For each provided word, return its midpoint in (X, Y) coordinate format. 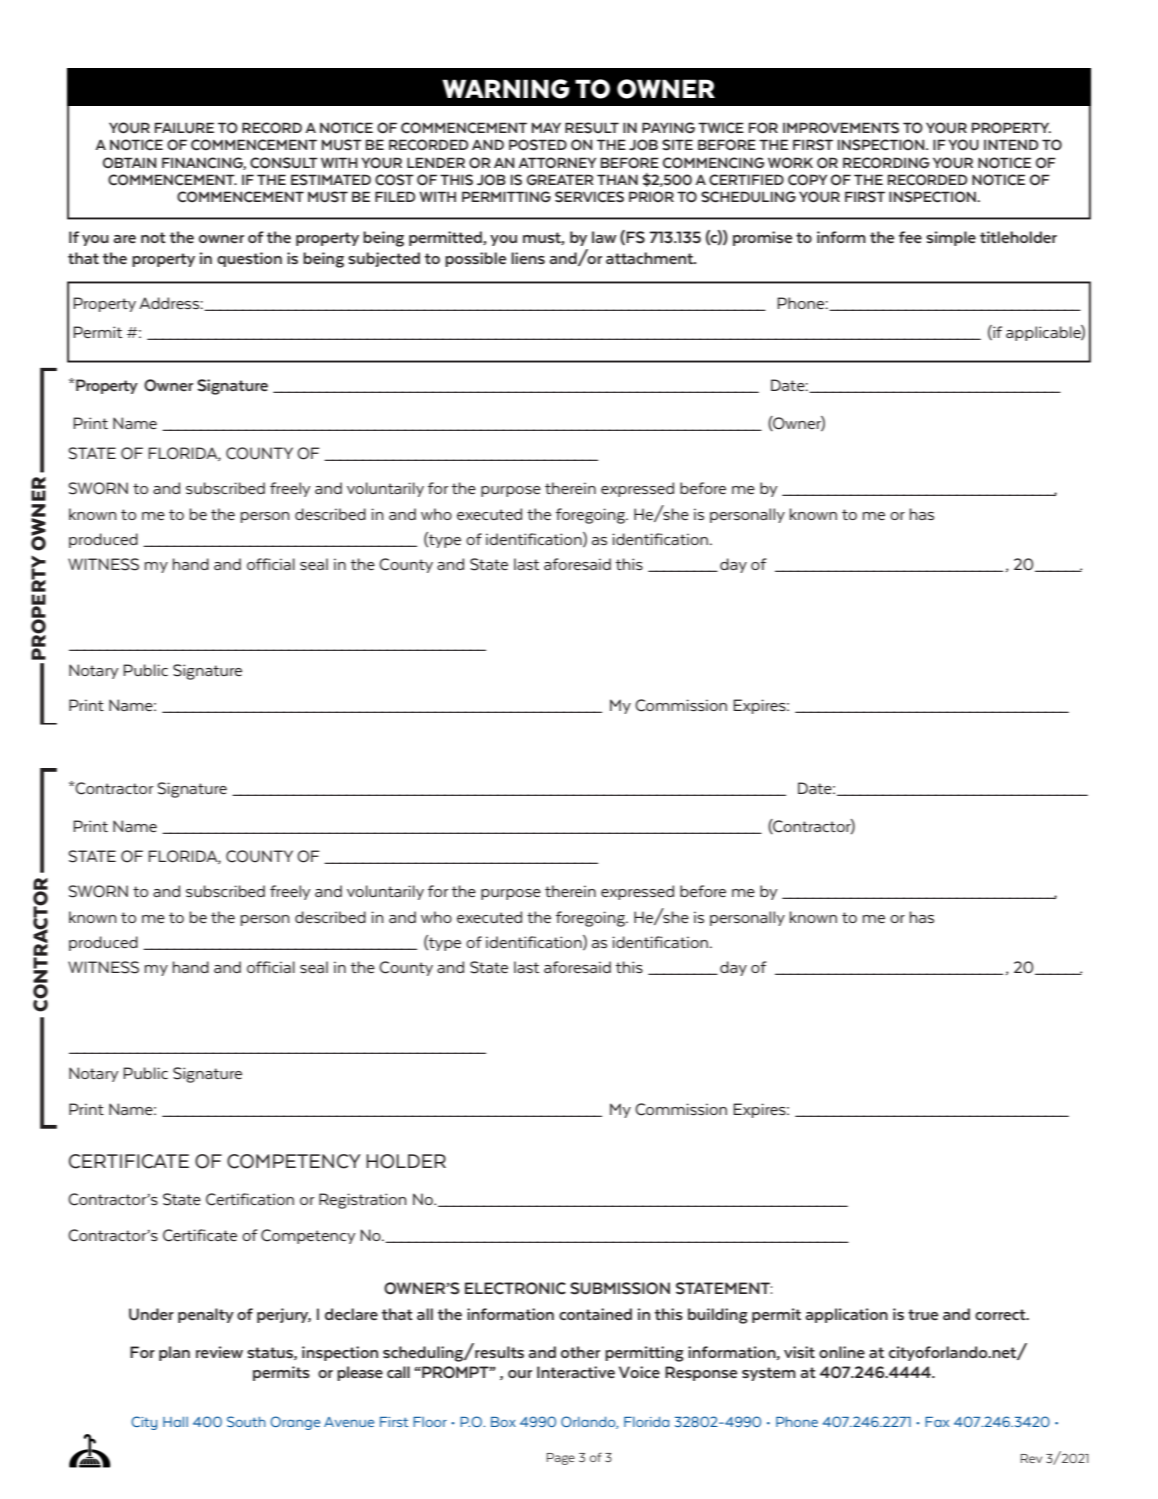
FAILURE (184, 128)
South (246, 1421)
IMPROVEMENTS (841, 128)
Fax (937, 1422)
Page (561, 1459)
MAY (546, 127)
